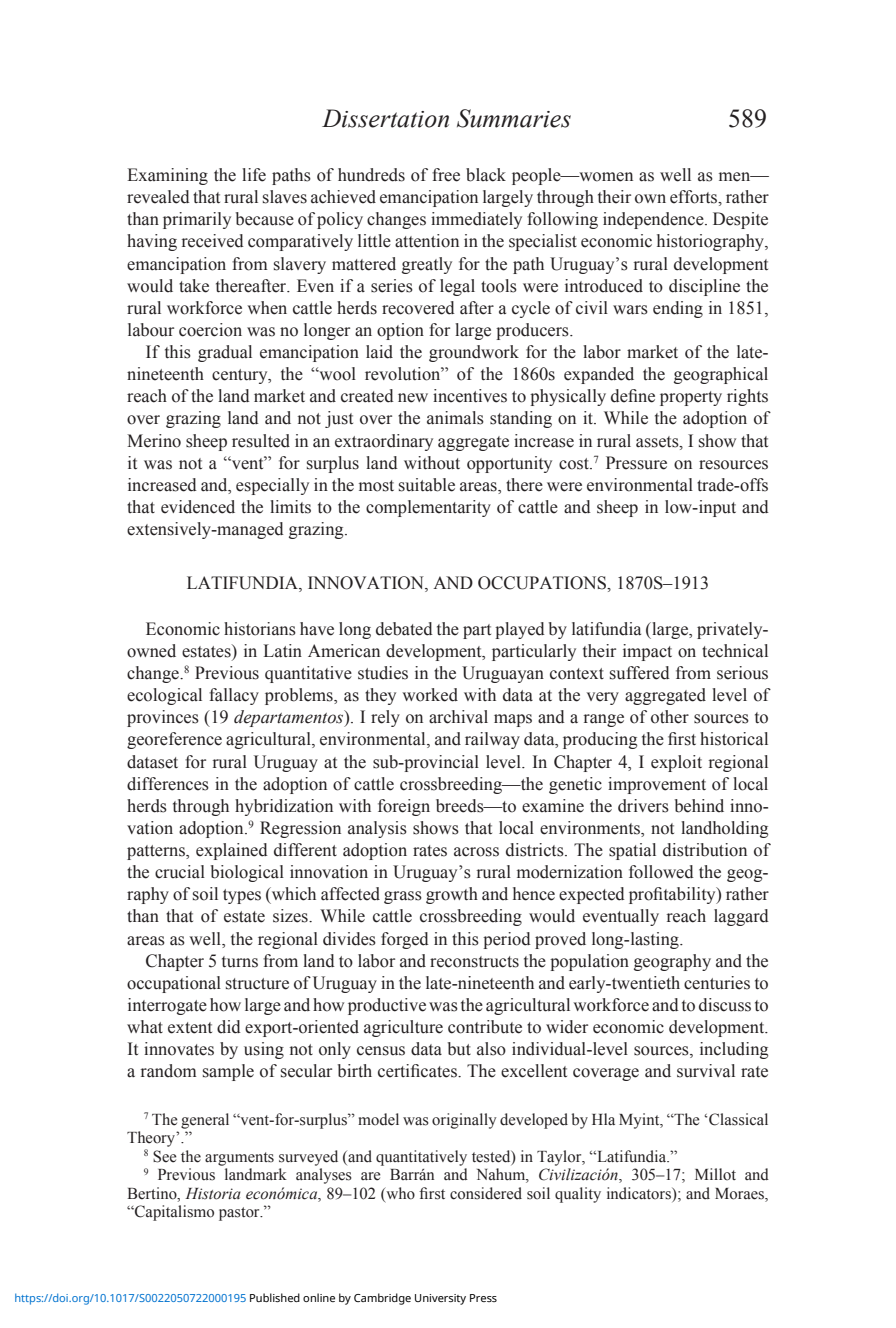 The width and height of the document is (896, 1328). I want to click on incentives, so click(470, 396).
